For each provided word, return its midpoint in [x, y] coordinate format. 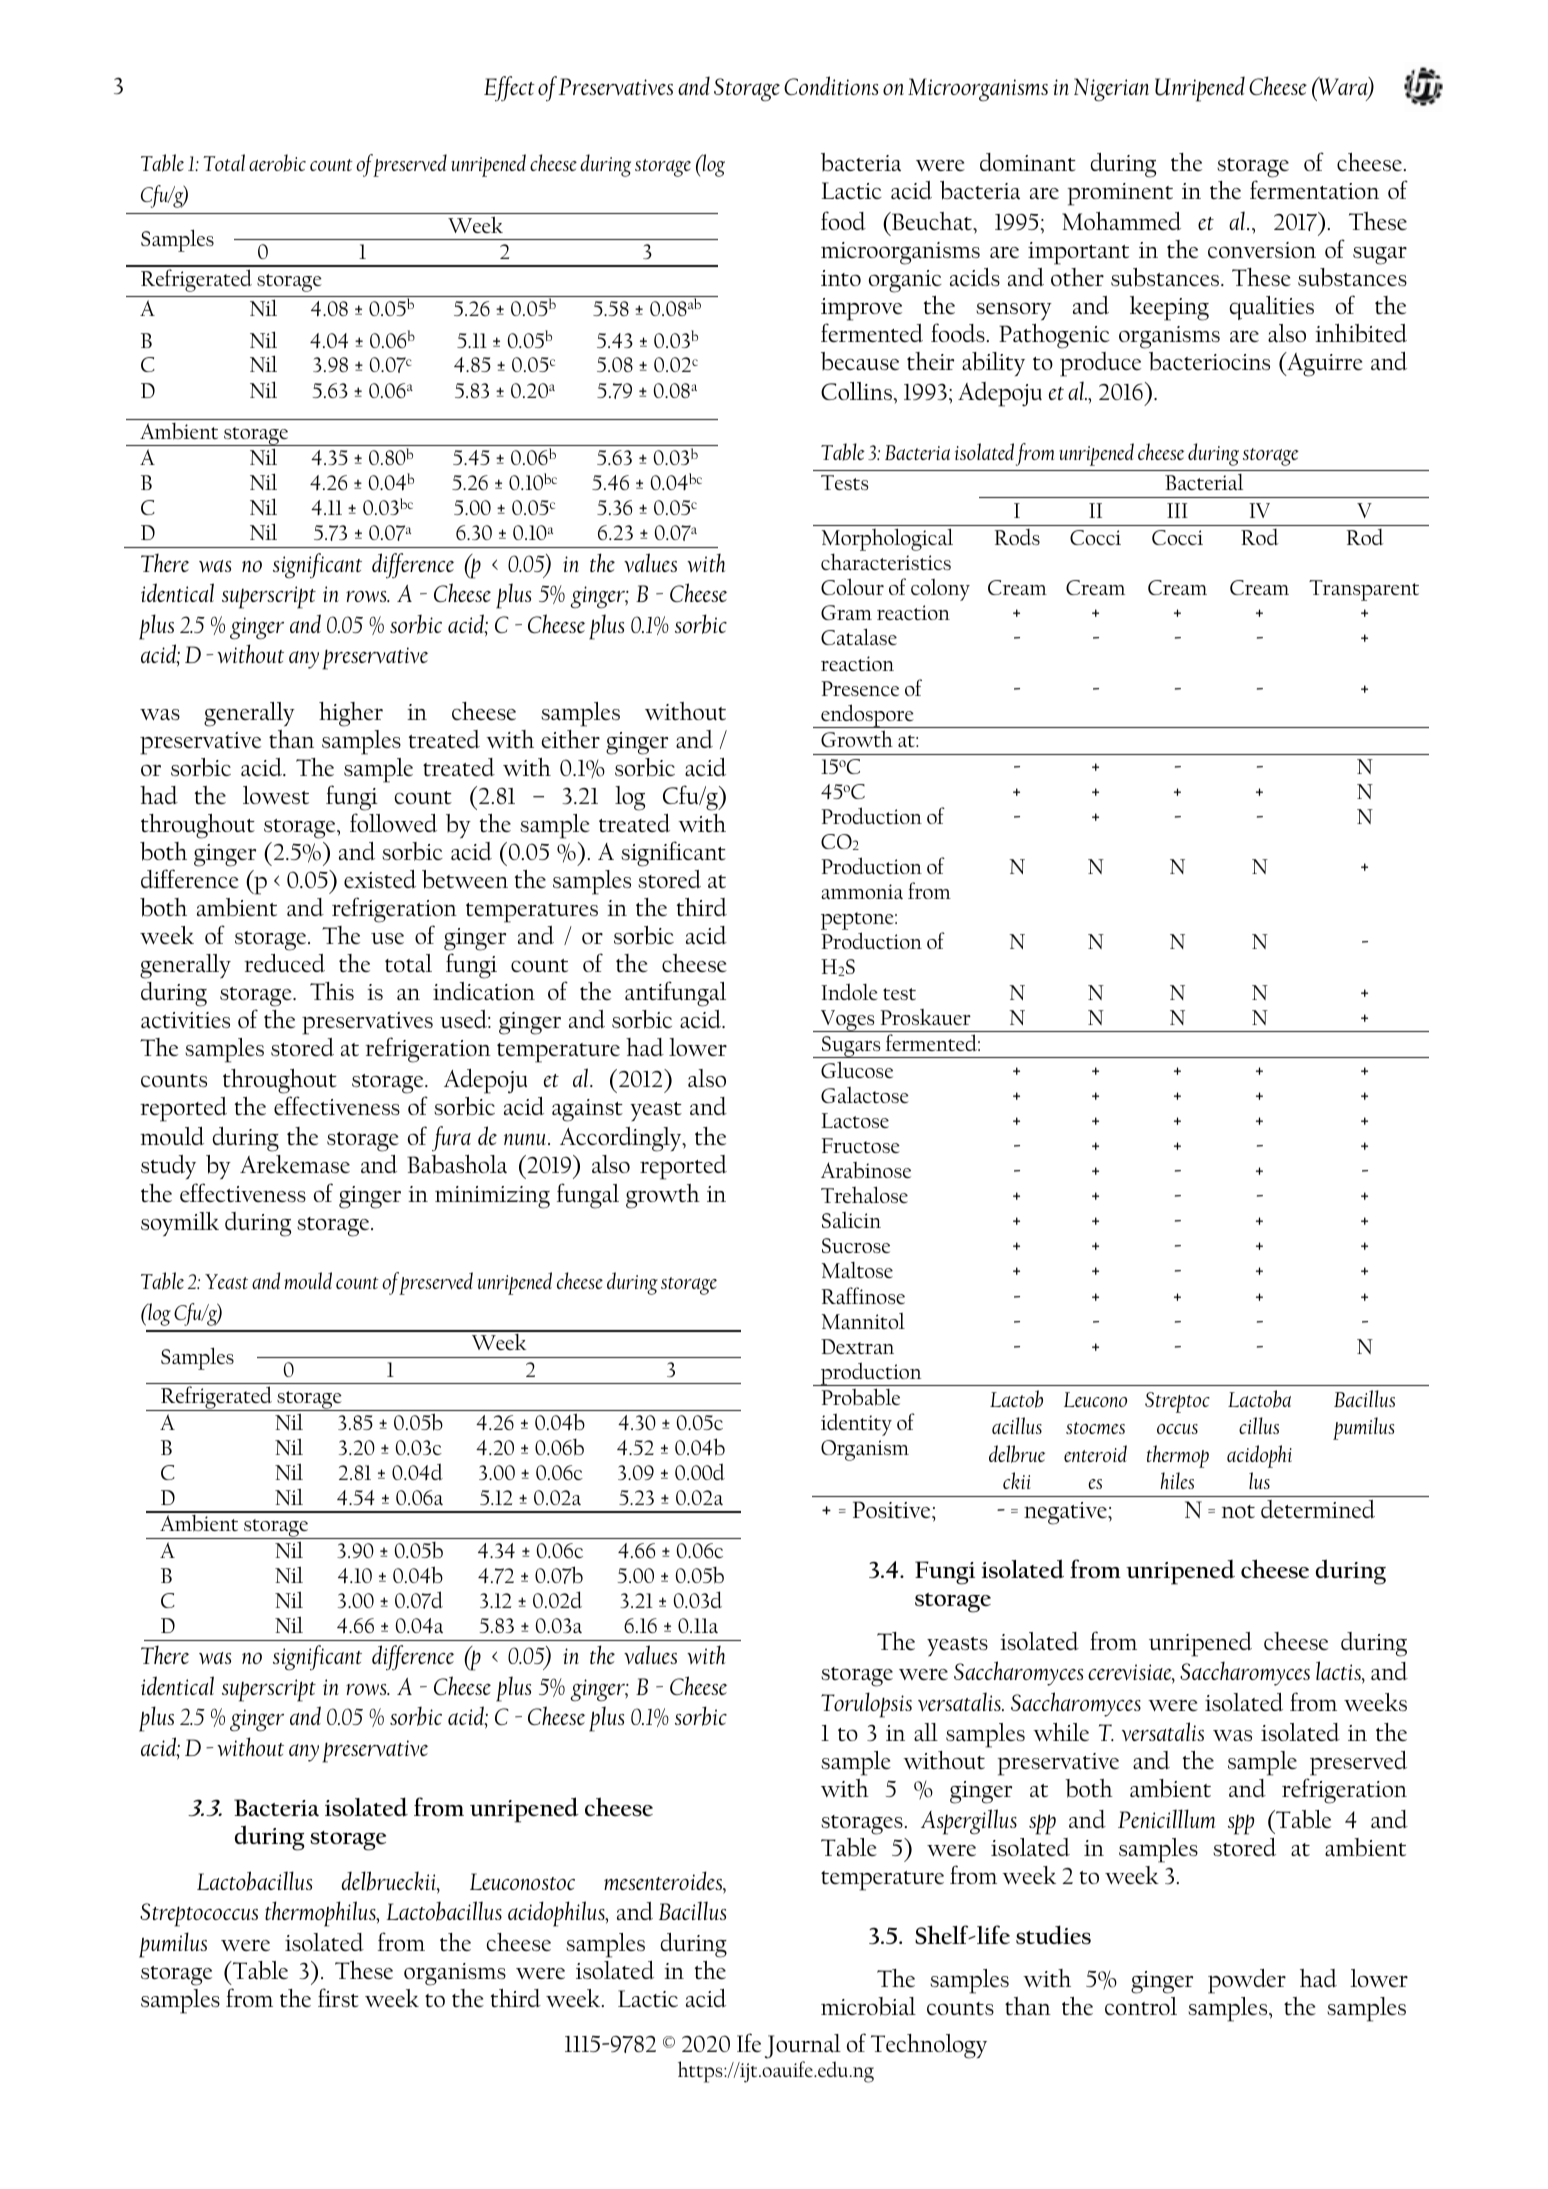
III [1177, 510]
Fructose [860, 1145]
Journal [803, 2048]
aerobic [277, 163]
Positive [893, 1509]
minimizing [492, 1197]
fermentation [1314, 189]
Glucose [857, 1069]
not [1238, 1511]
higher [351, 714]
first [338, 1997]
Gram [846, 612]
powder [1247, 1981]
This [332, 991]
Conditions [831, 85]
